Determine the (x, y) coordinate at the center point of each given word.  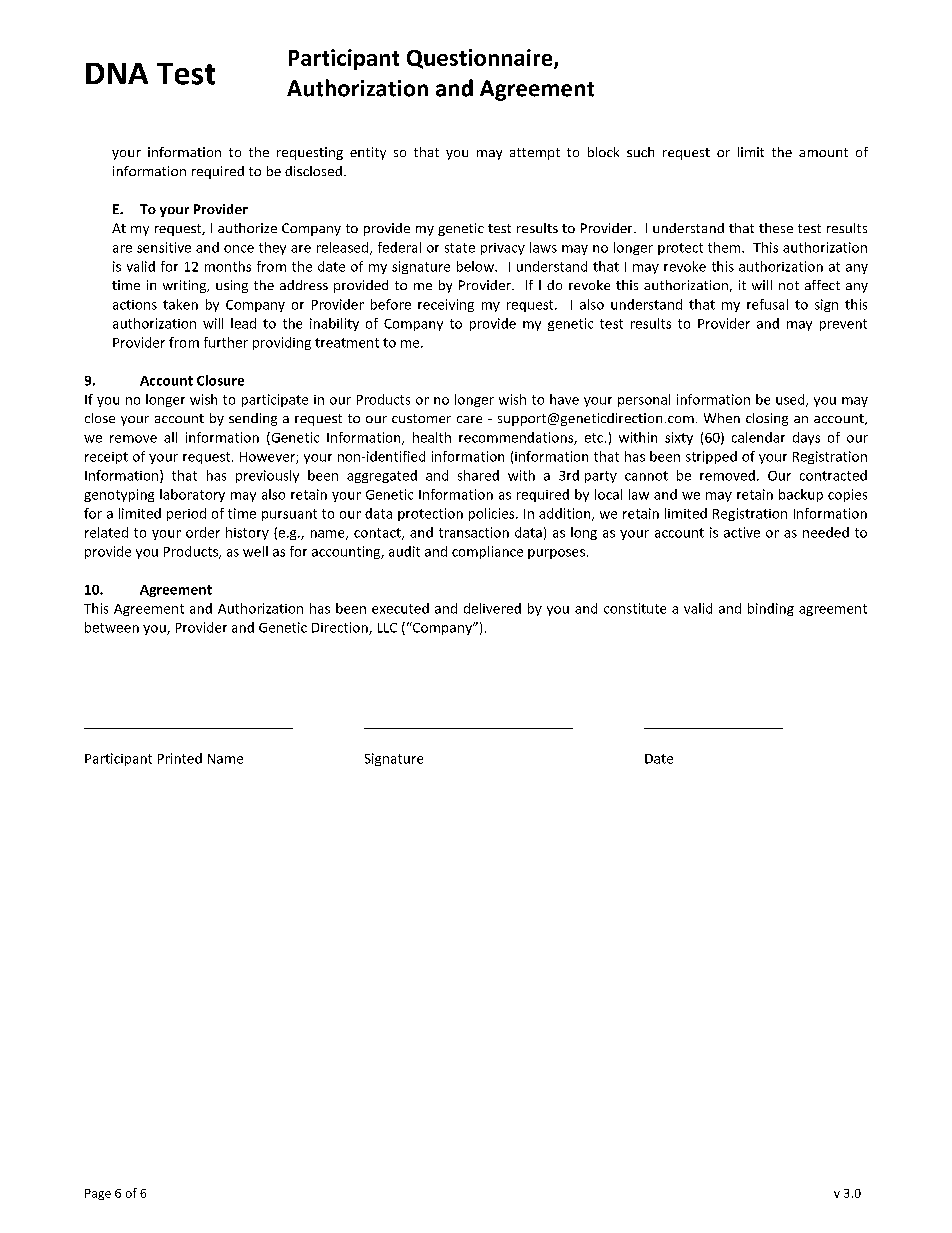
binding (771, 609)
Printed (180, 758)
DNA (117, 73)
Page (98, 1194)
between (112, 627)
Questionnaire (481, 59)
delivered (492, 608)
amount (823, 152)
